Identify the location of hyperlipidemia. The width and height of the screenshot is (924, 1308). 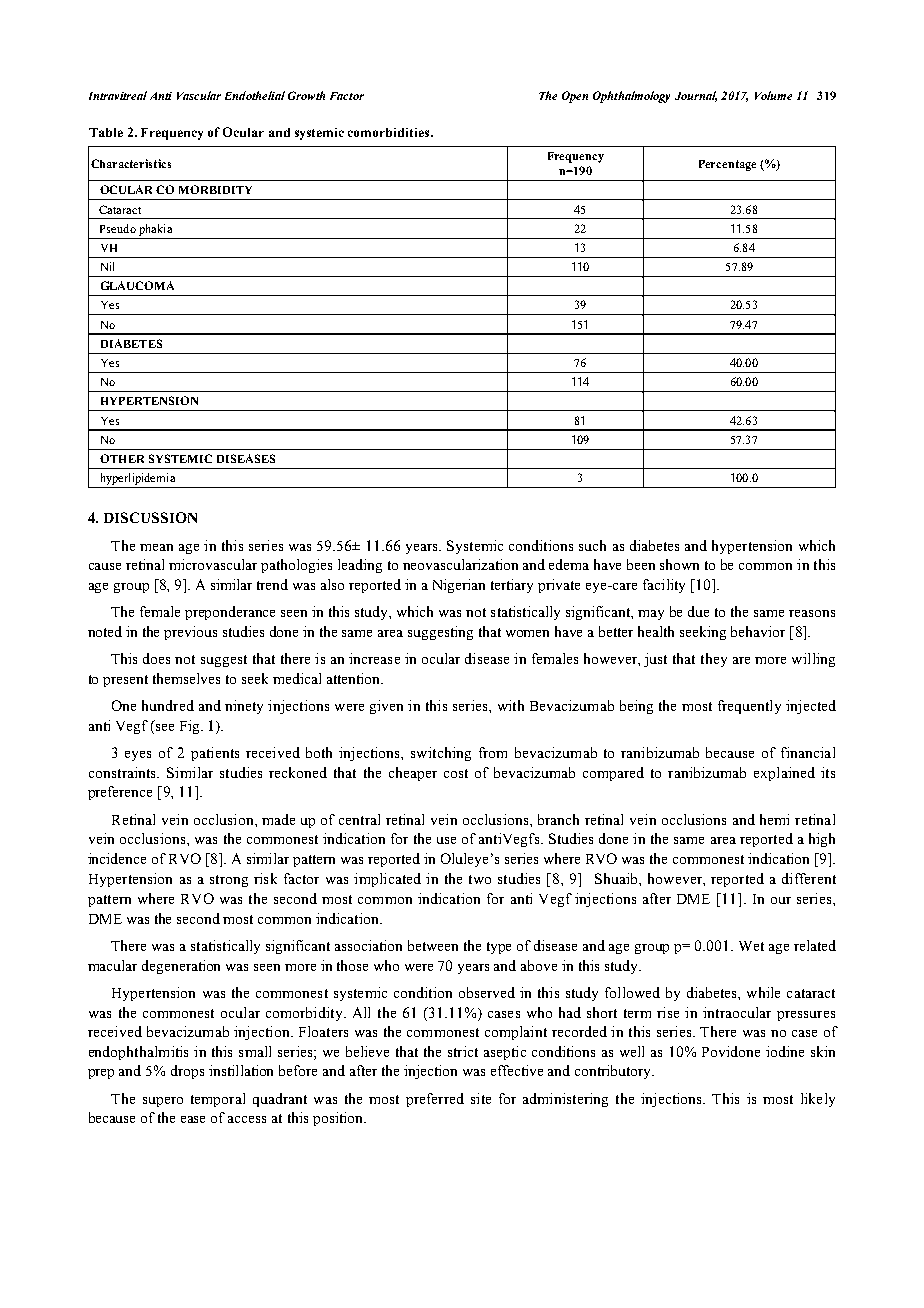
(138, 479).
